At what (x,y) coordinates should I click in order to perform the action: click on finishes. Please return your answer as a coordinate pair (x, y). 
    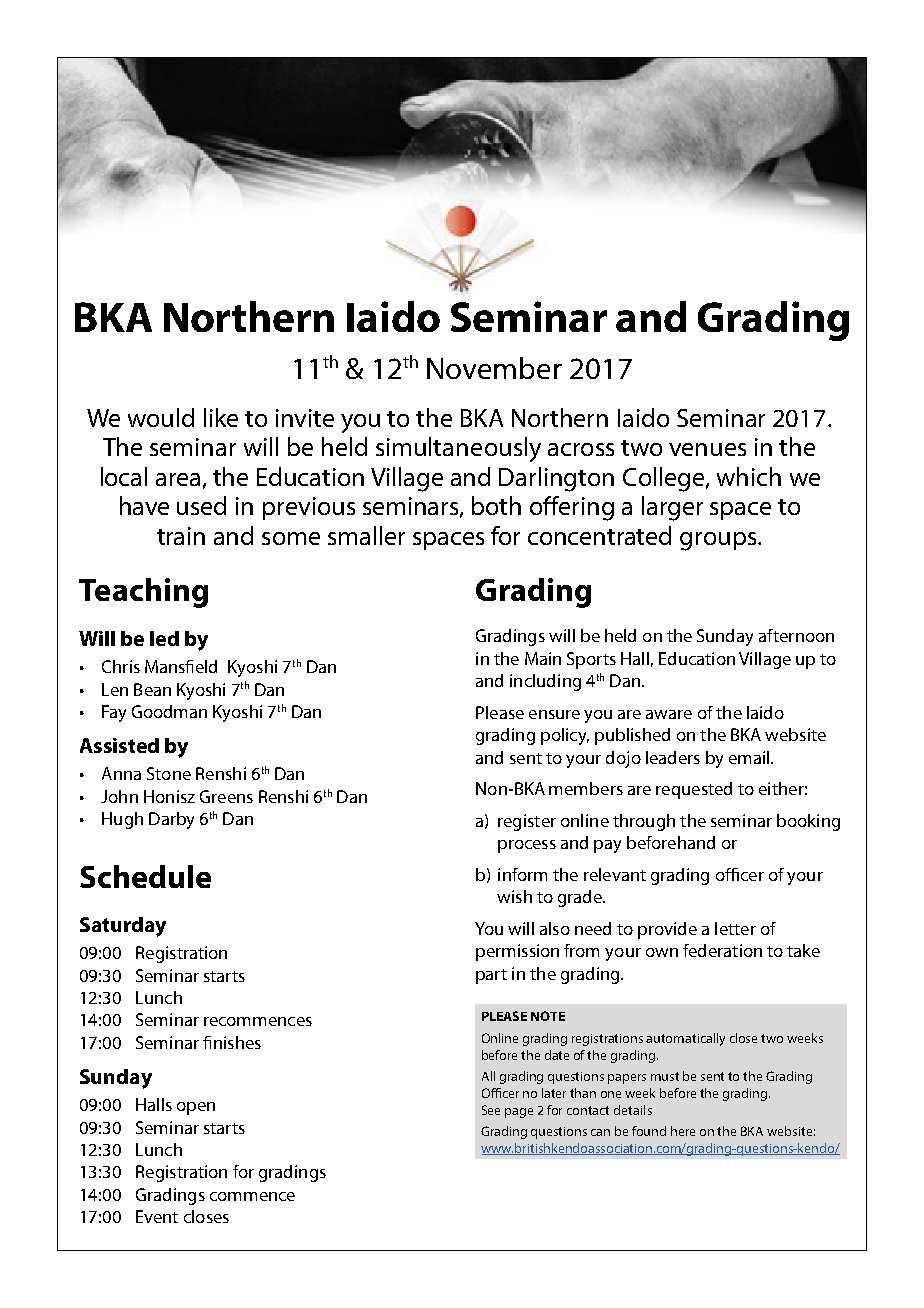
    Looking at the image, I should click on (232, 1042).
